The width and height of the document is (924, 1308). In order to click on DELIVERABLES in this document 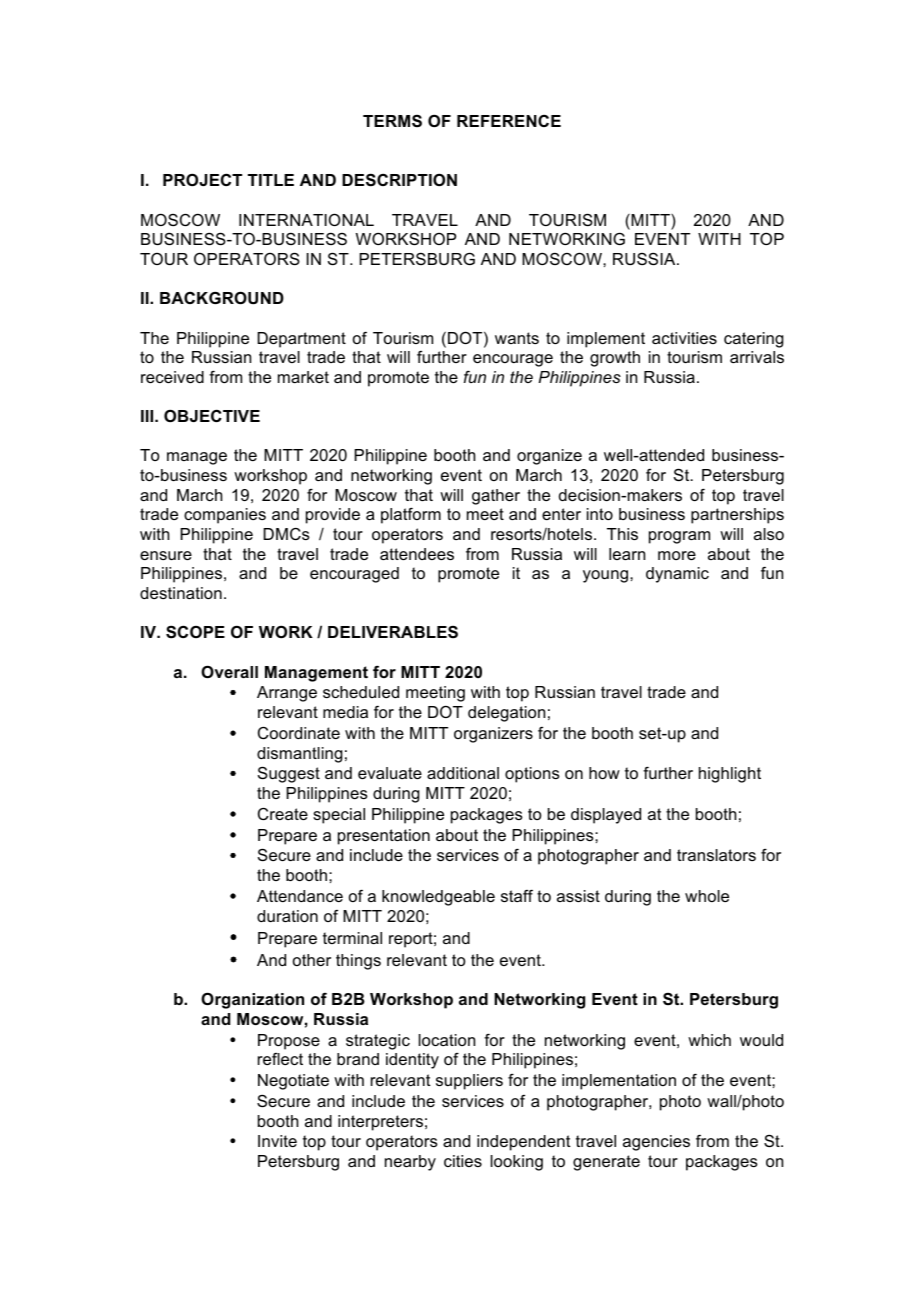, I will do `click(393, 632)`.
